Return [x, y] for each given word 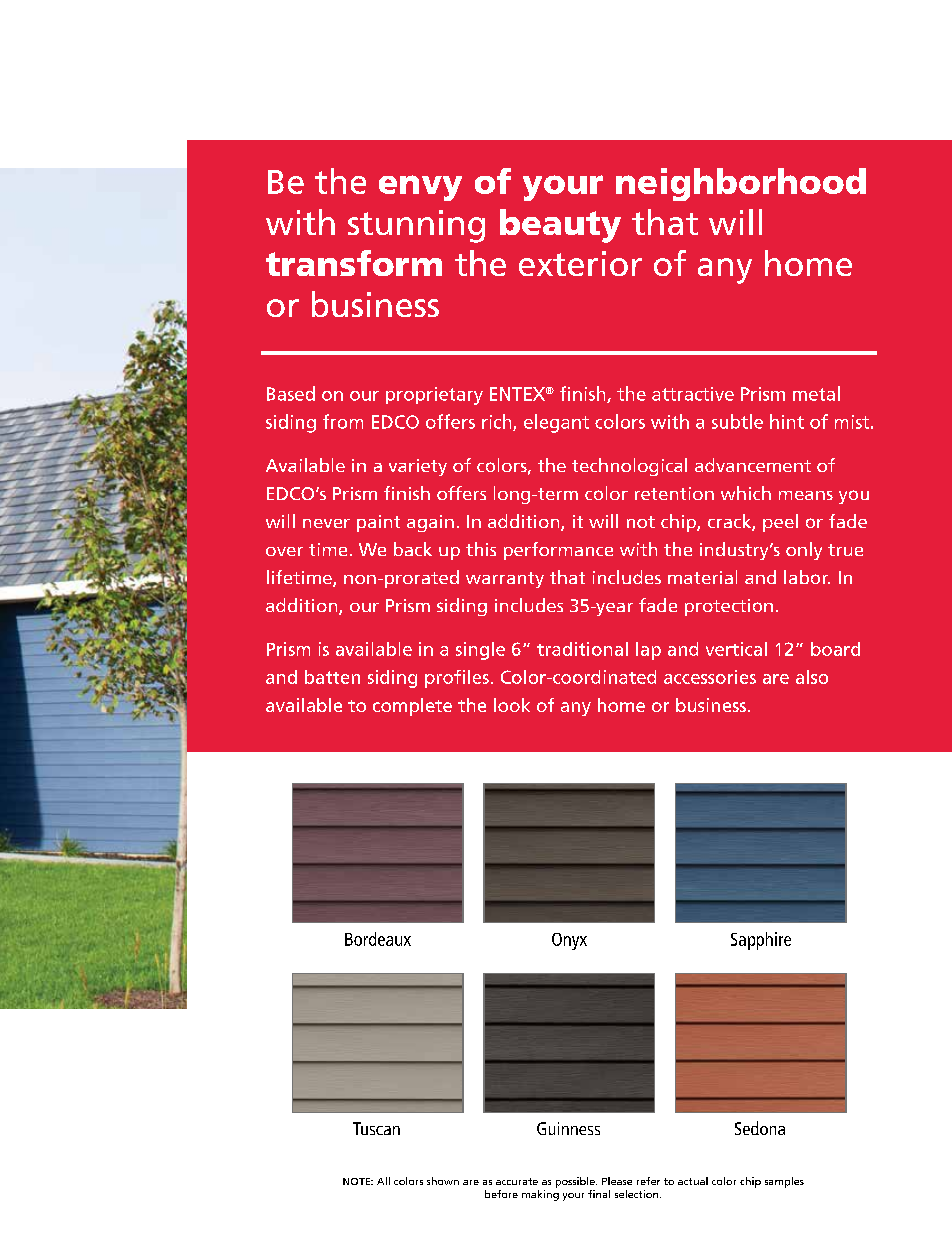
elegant [556, 423]
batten [332, 677]
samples [784, 1182]
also [812, 677]
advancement [753, 465]
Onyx [569, 941]
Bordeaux [378, 939]
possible [576, 1182]
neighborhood [741, 184]
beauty [560, 226]
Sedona [760, 1128]
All [383, 1181]
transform [354, 263]
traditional [582, 649]
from [343, 421]
